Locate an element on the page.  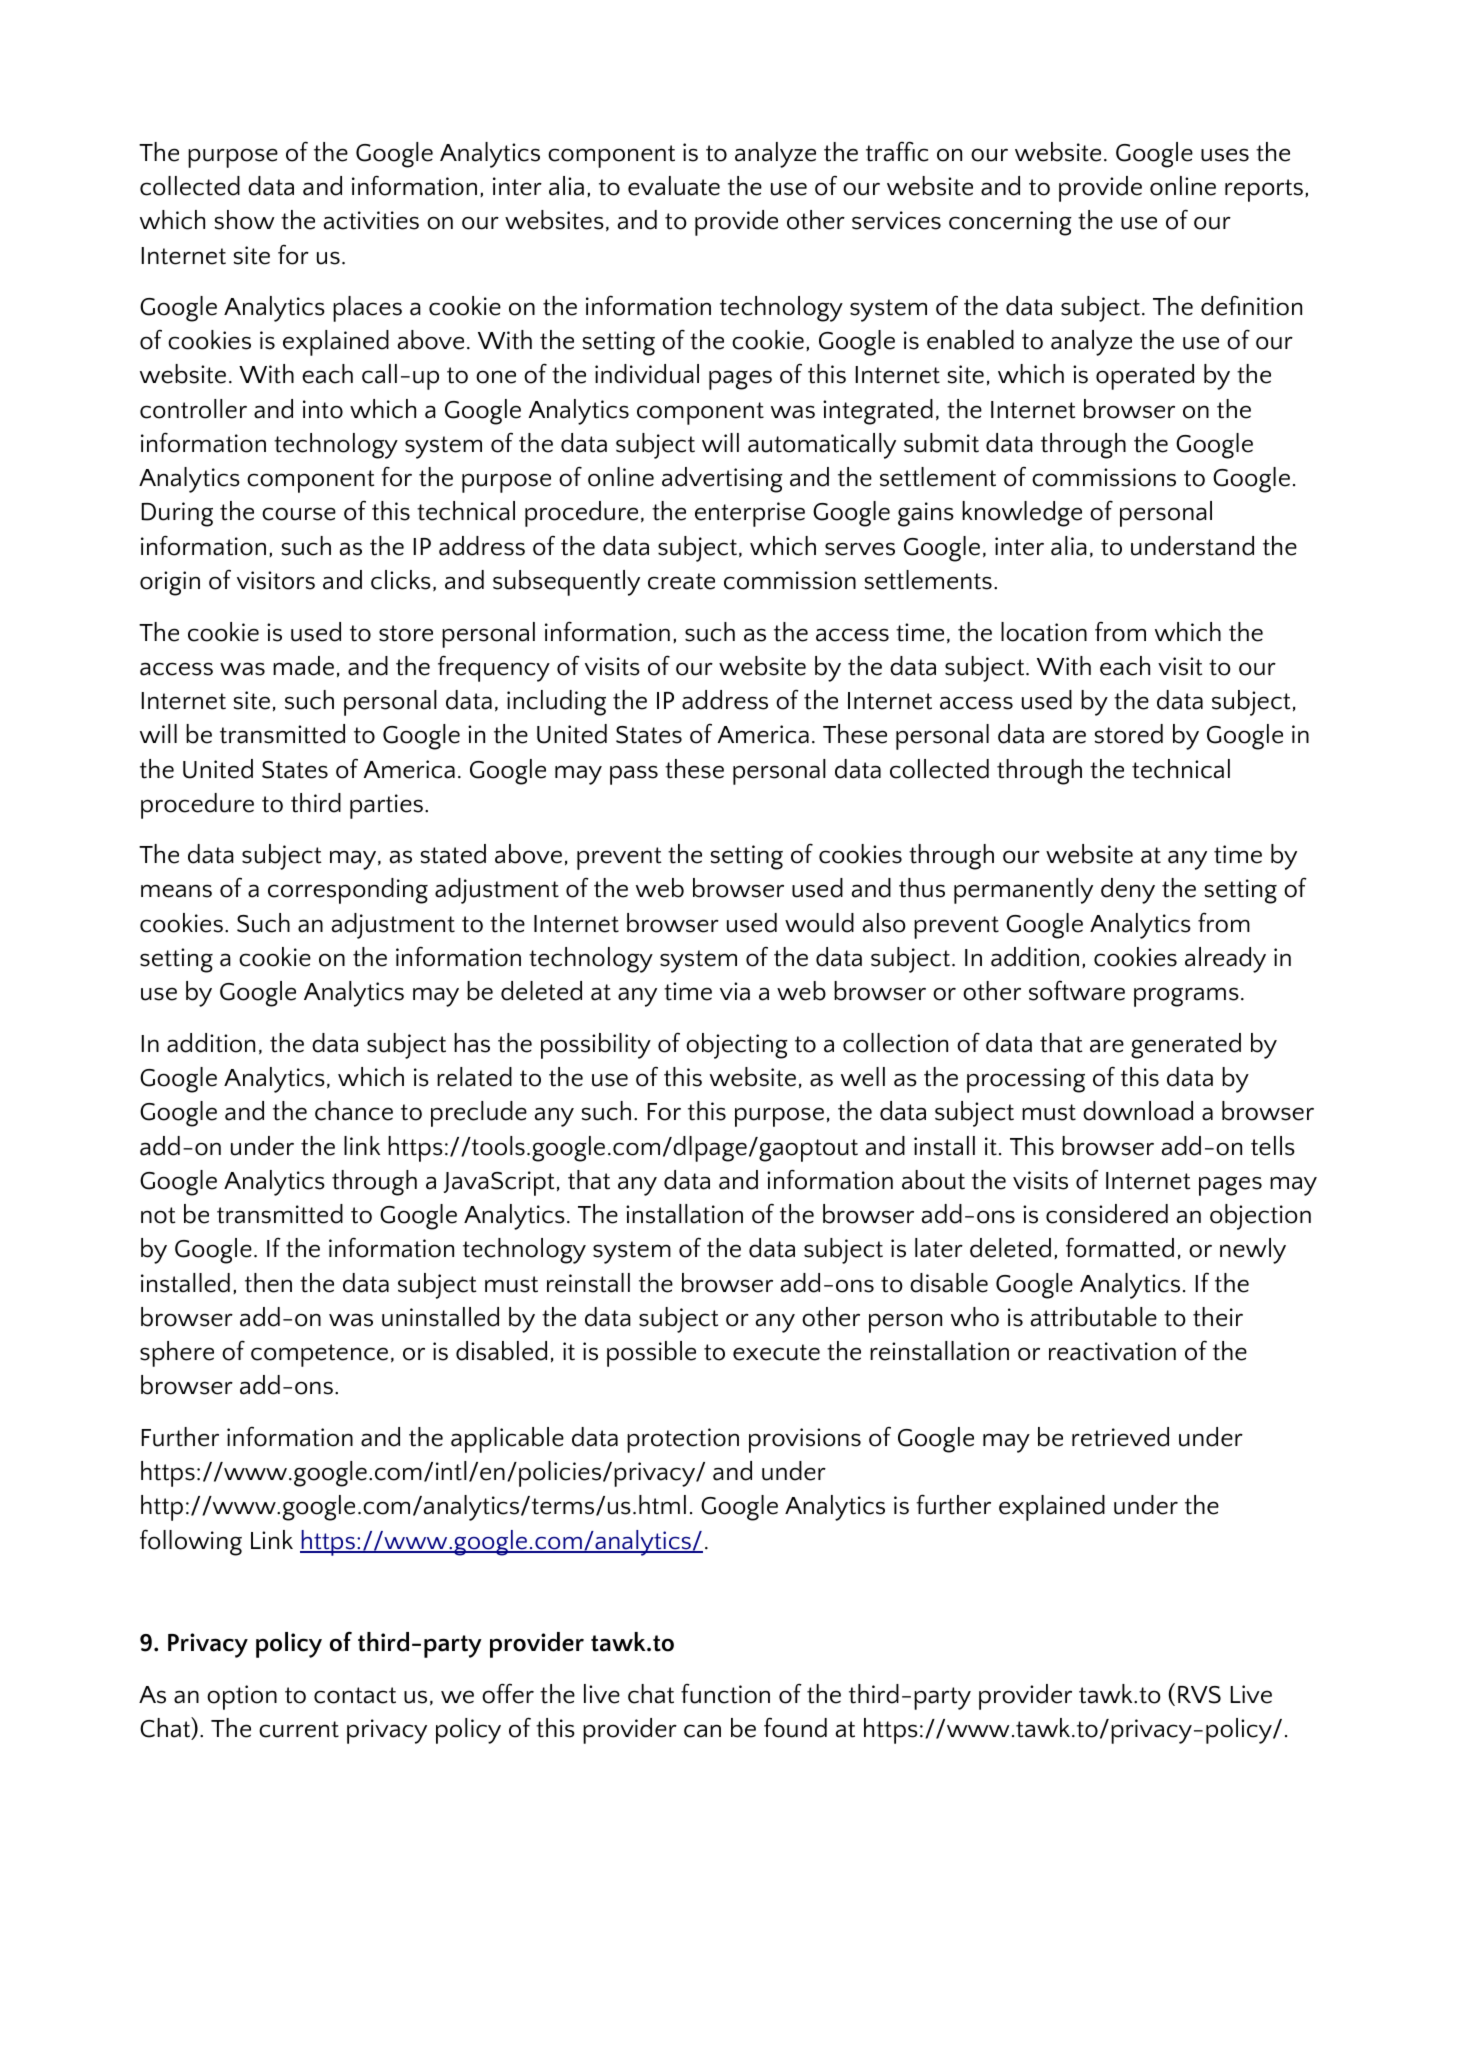
function is located at coordinates (725, 1693).
